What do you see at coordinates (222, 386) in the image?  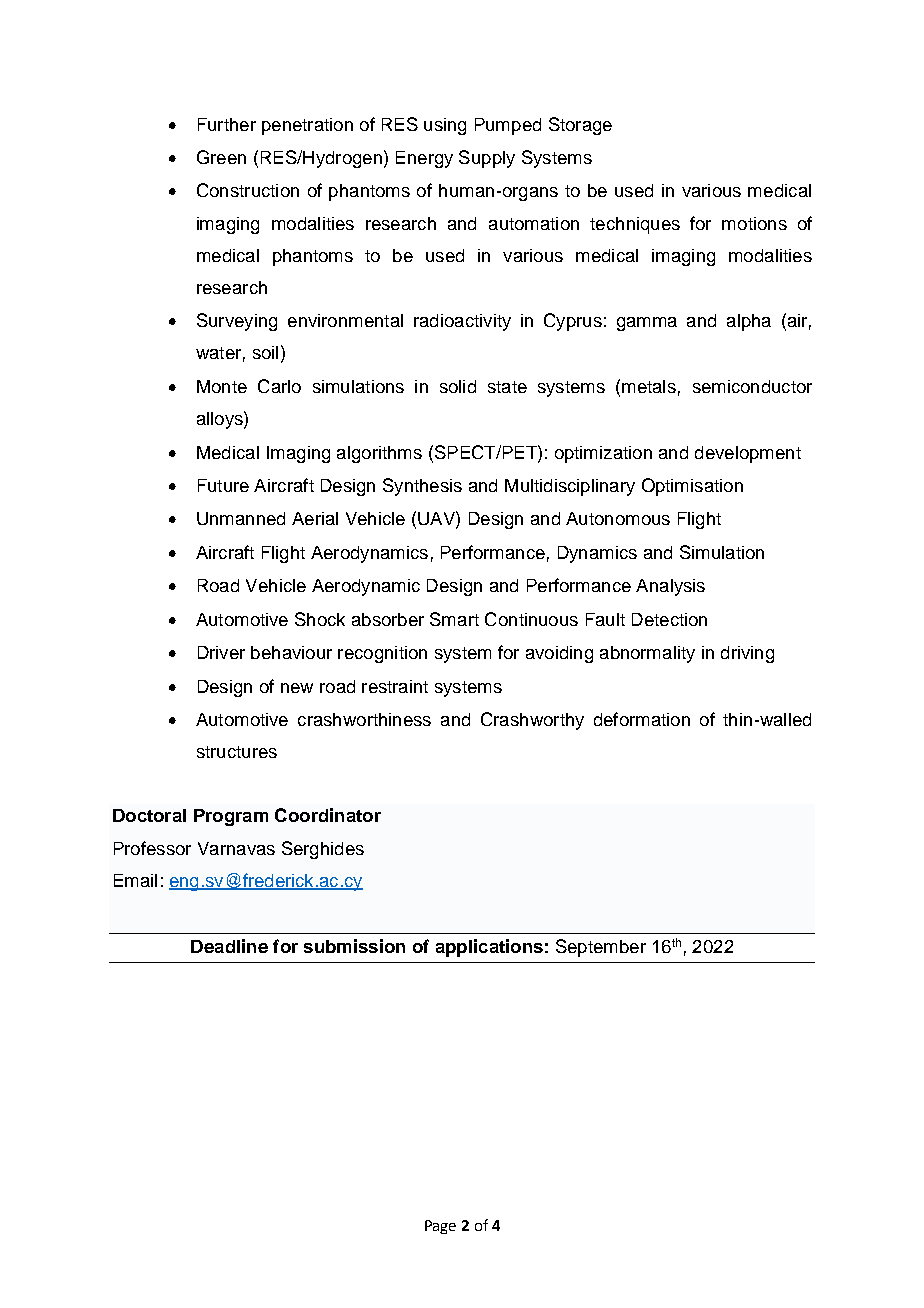 I see `Monte` at bounding box center [222, 386].
